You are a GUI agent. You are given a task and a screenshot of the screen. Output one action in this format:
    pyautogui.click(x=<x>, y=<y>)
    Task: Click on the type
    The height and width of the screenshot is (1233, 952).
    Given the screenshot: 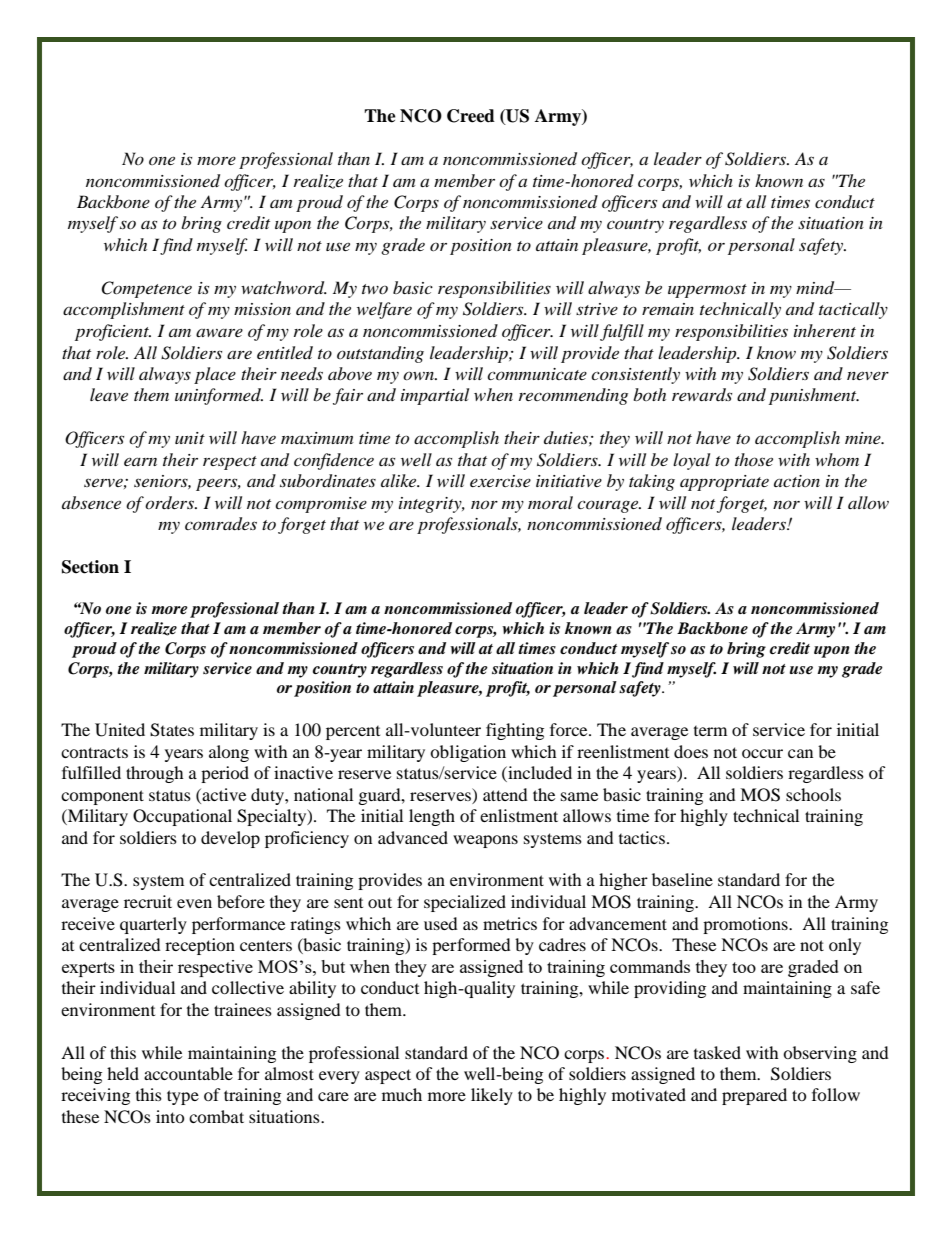 What is the action you would take?
    pyautogui.click(x=183, y=1097)
